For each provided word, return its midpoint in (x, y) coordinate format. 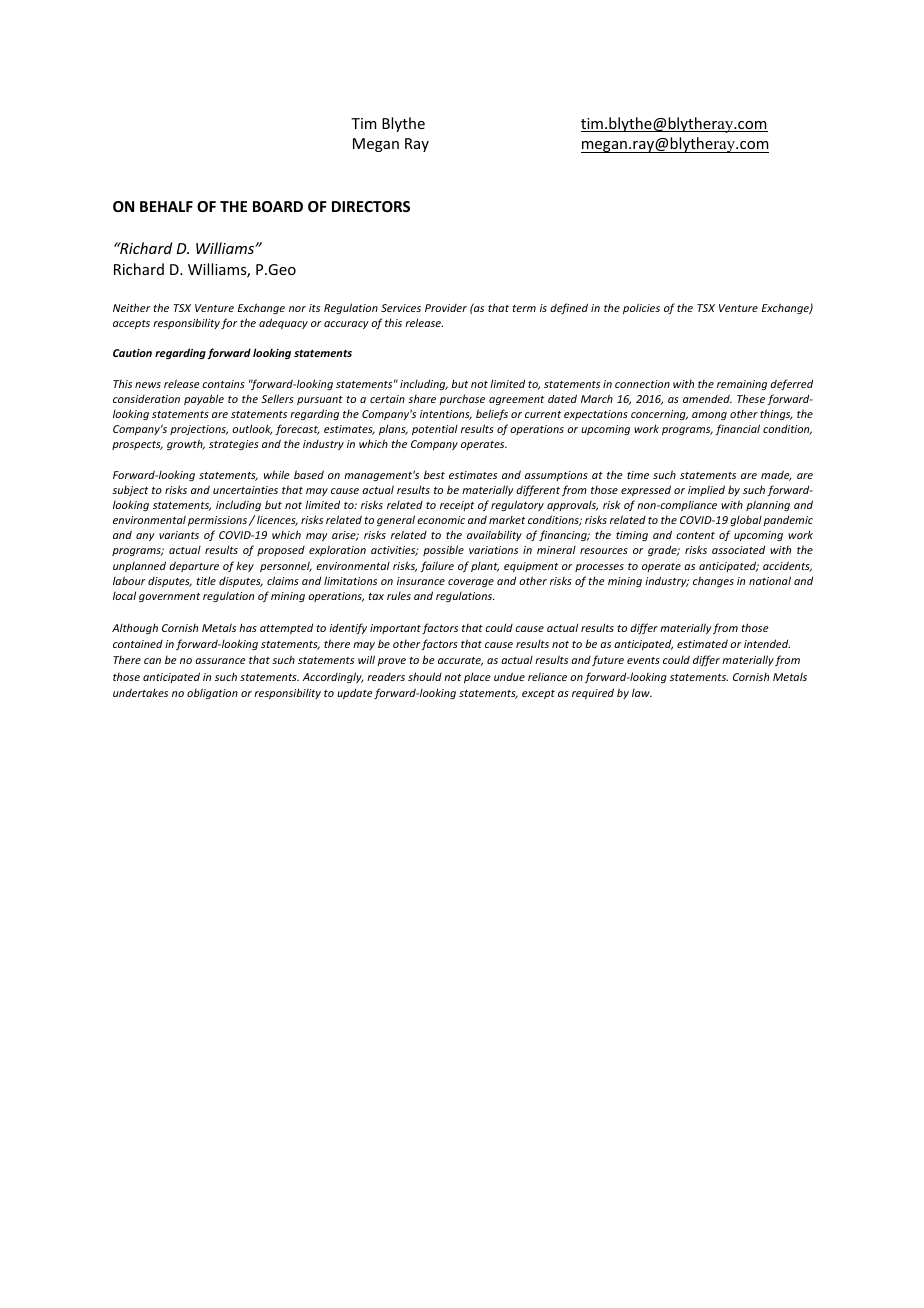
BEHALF (166, 206)
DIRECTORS (371, 206)
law (642, 693)
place (477, 677)
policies (641, 308)
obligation (212, 693)
